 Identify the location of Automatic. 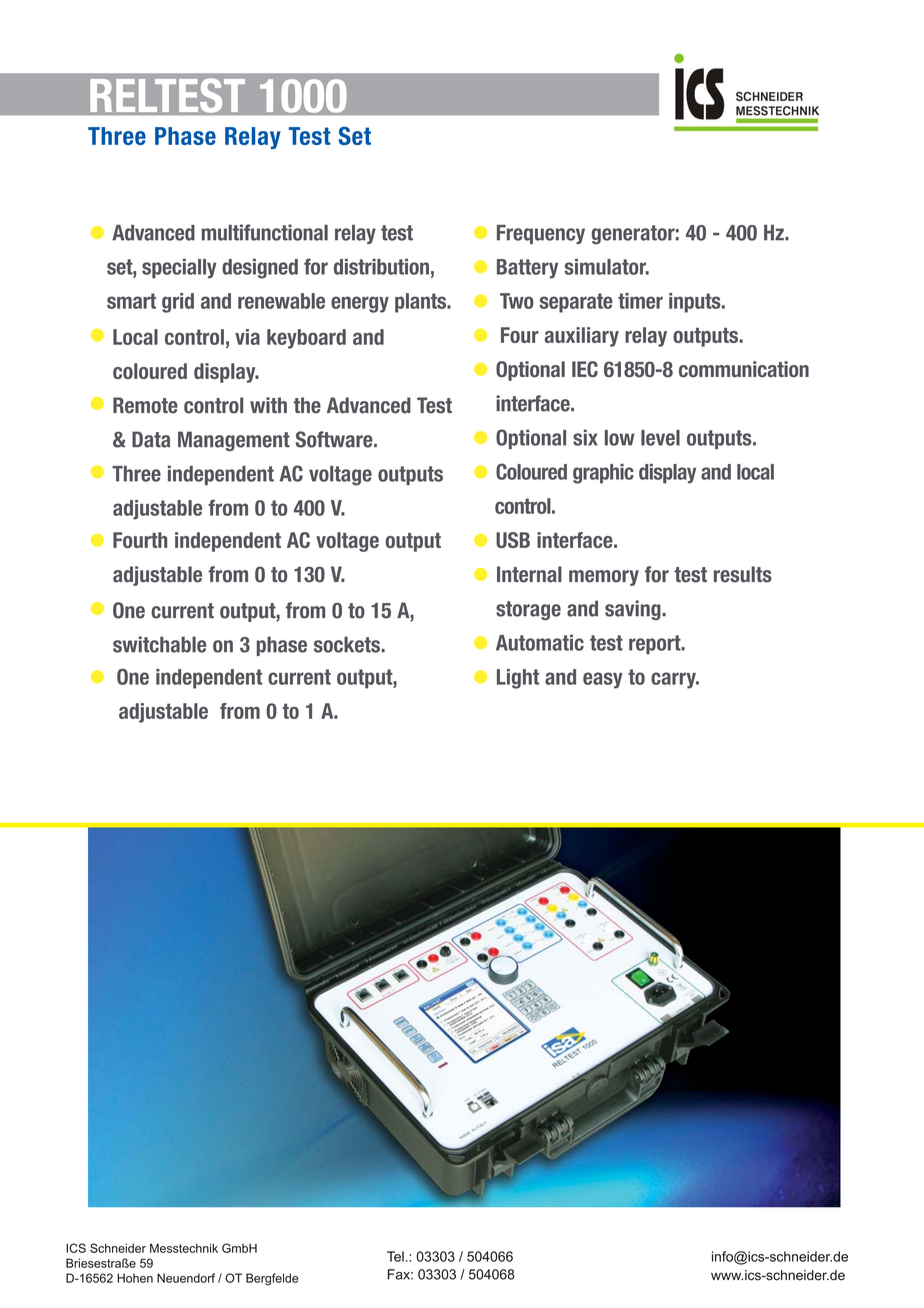
(540, 643).
